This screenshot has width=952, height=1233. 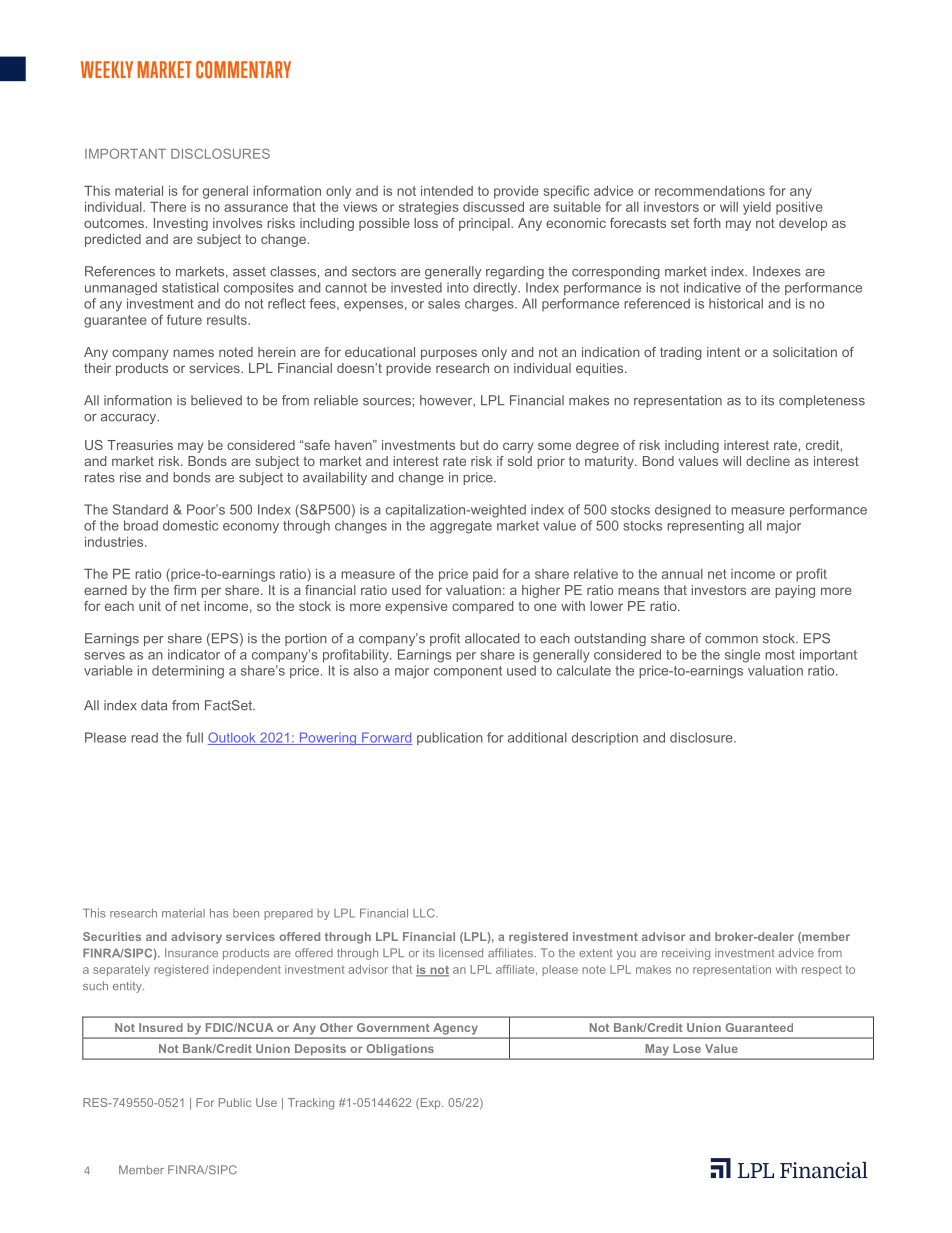 What do you see at coordinates (190, 525) in the screenshot?
I see `domestic` at bounding box center [190, 525].
